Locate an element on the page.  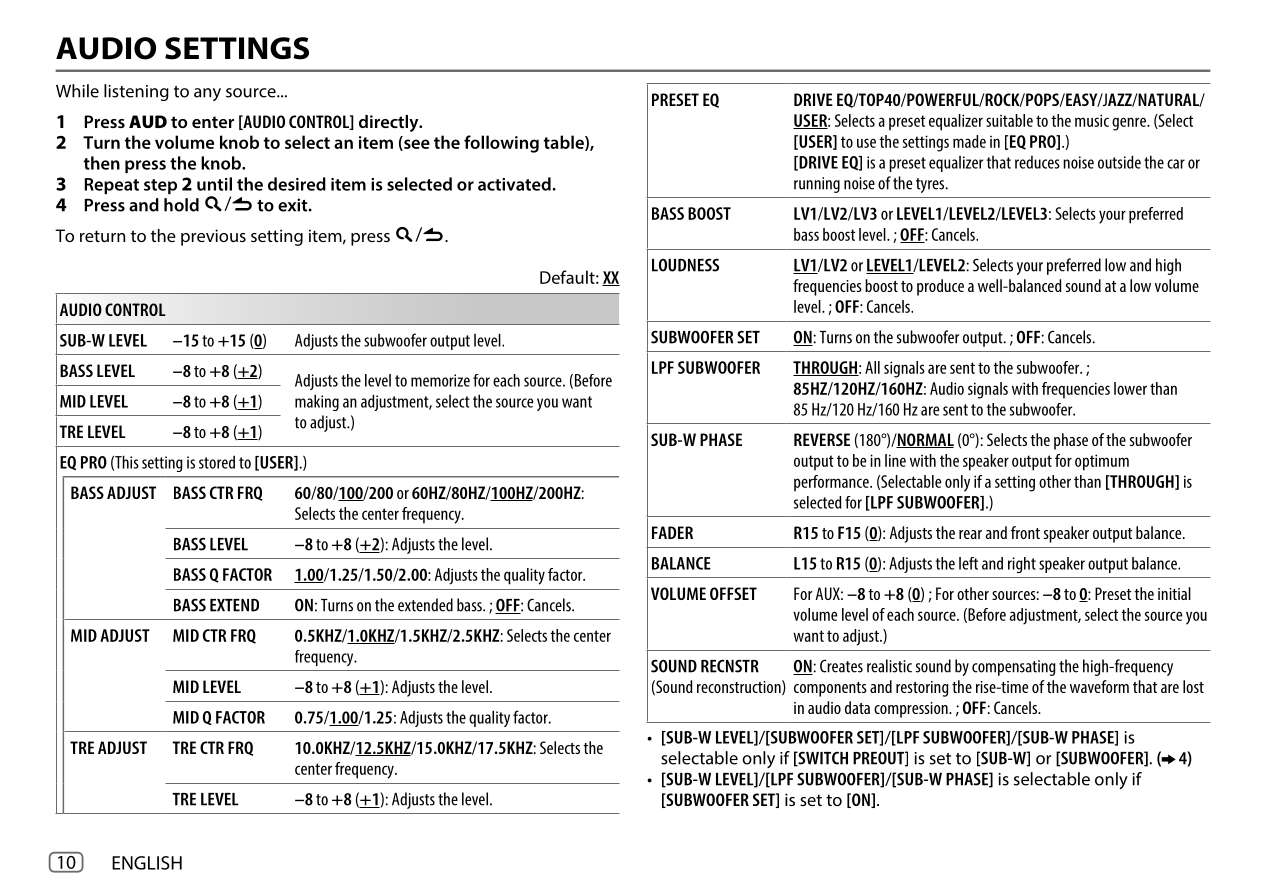
music is located at coordinates (1092, 120).
